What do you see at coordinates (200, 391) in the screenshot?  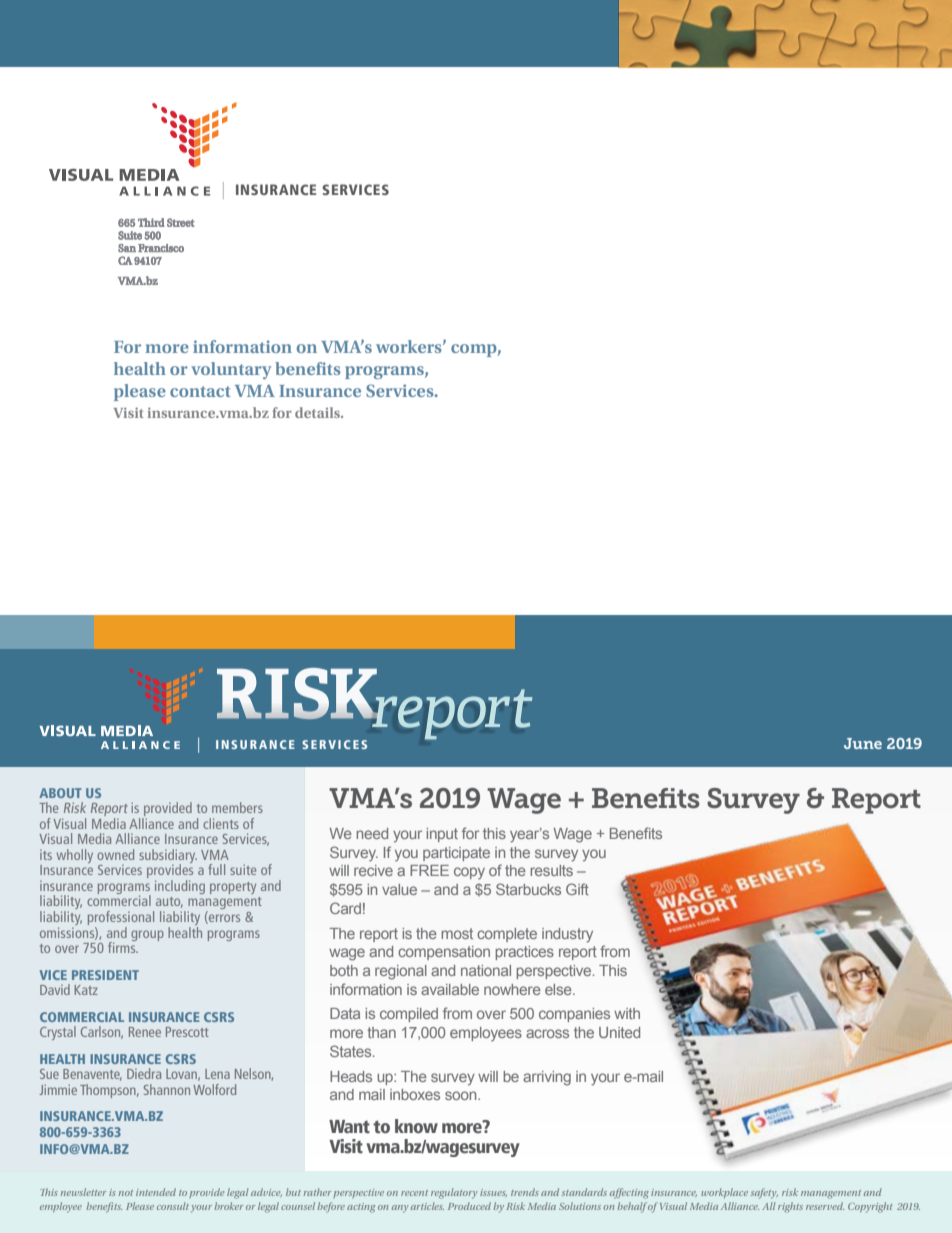 I see `contact` at bounding box center [200, 391].
